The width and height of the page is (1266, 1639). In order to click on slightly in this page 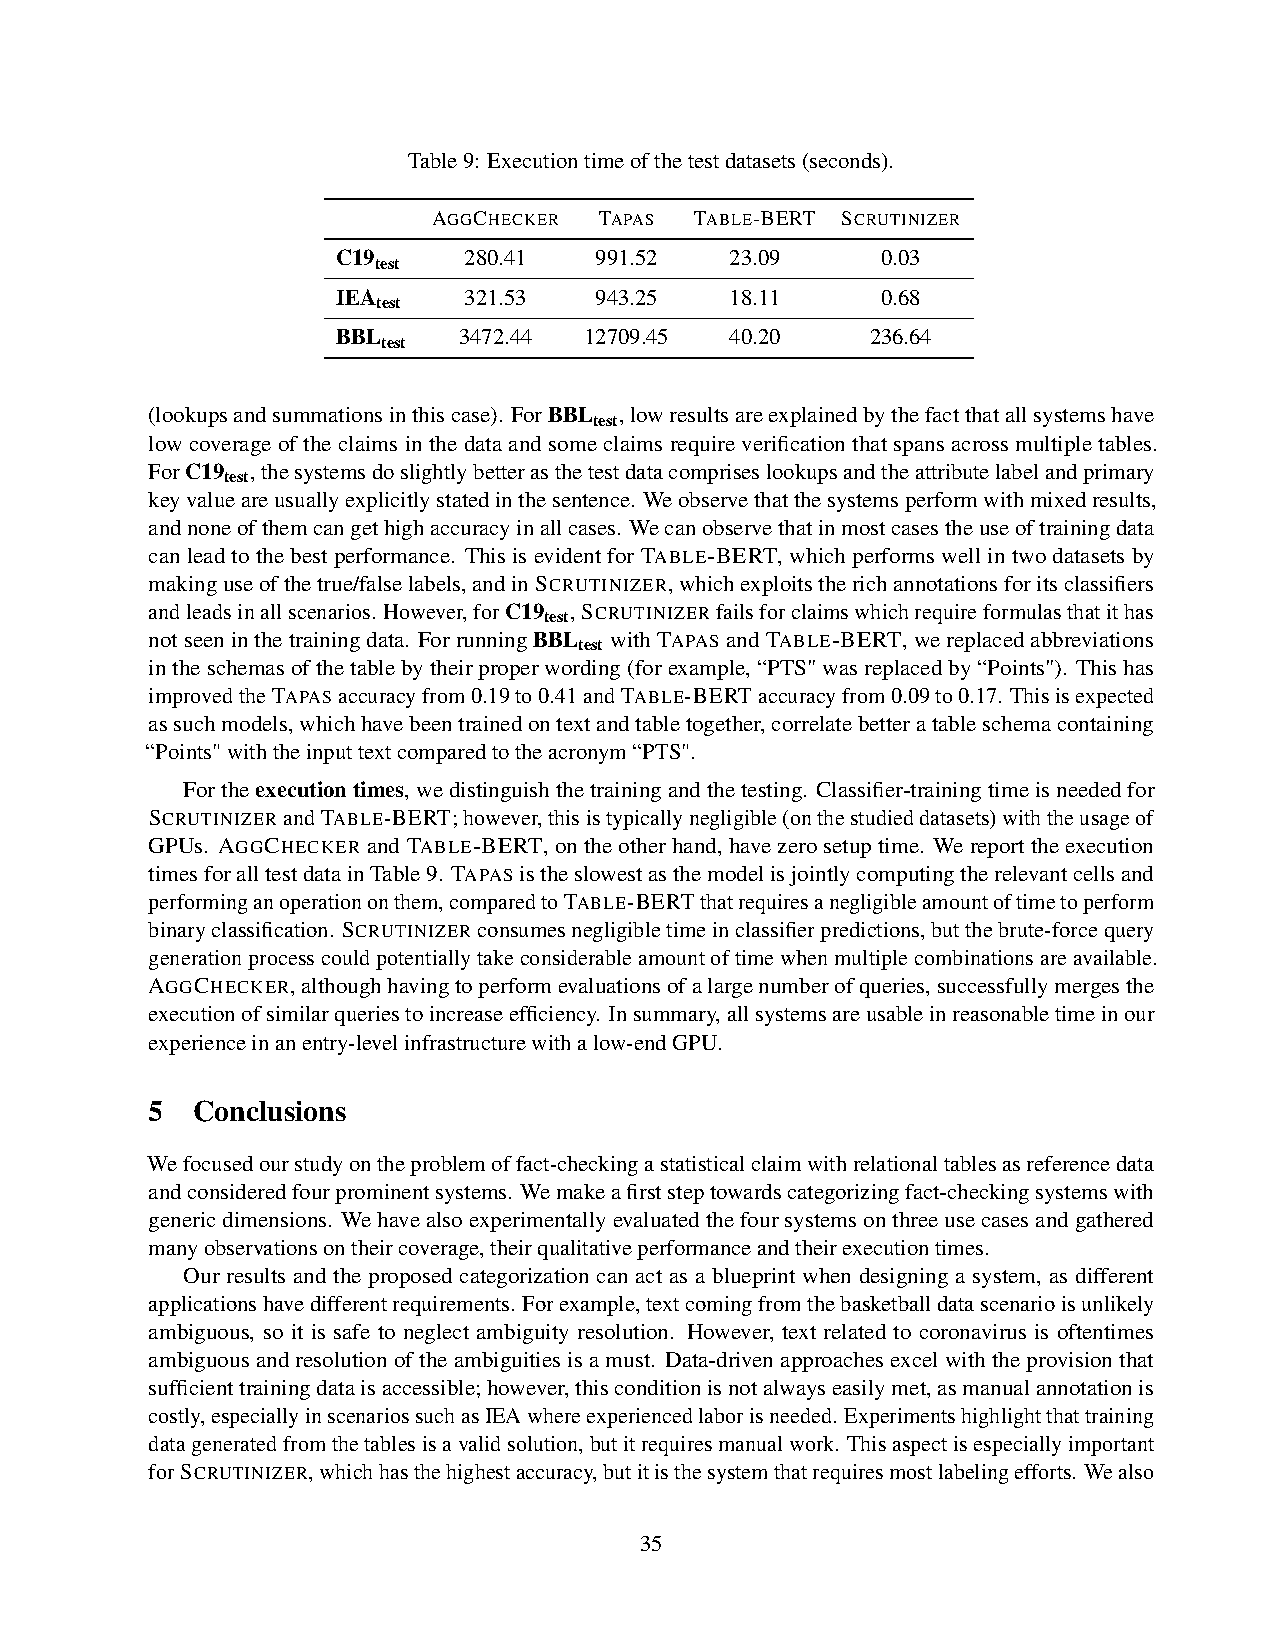, I will do `click(433, 474)`.
